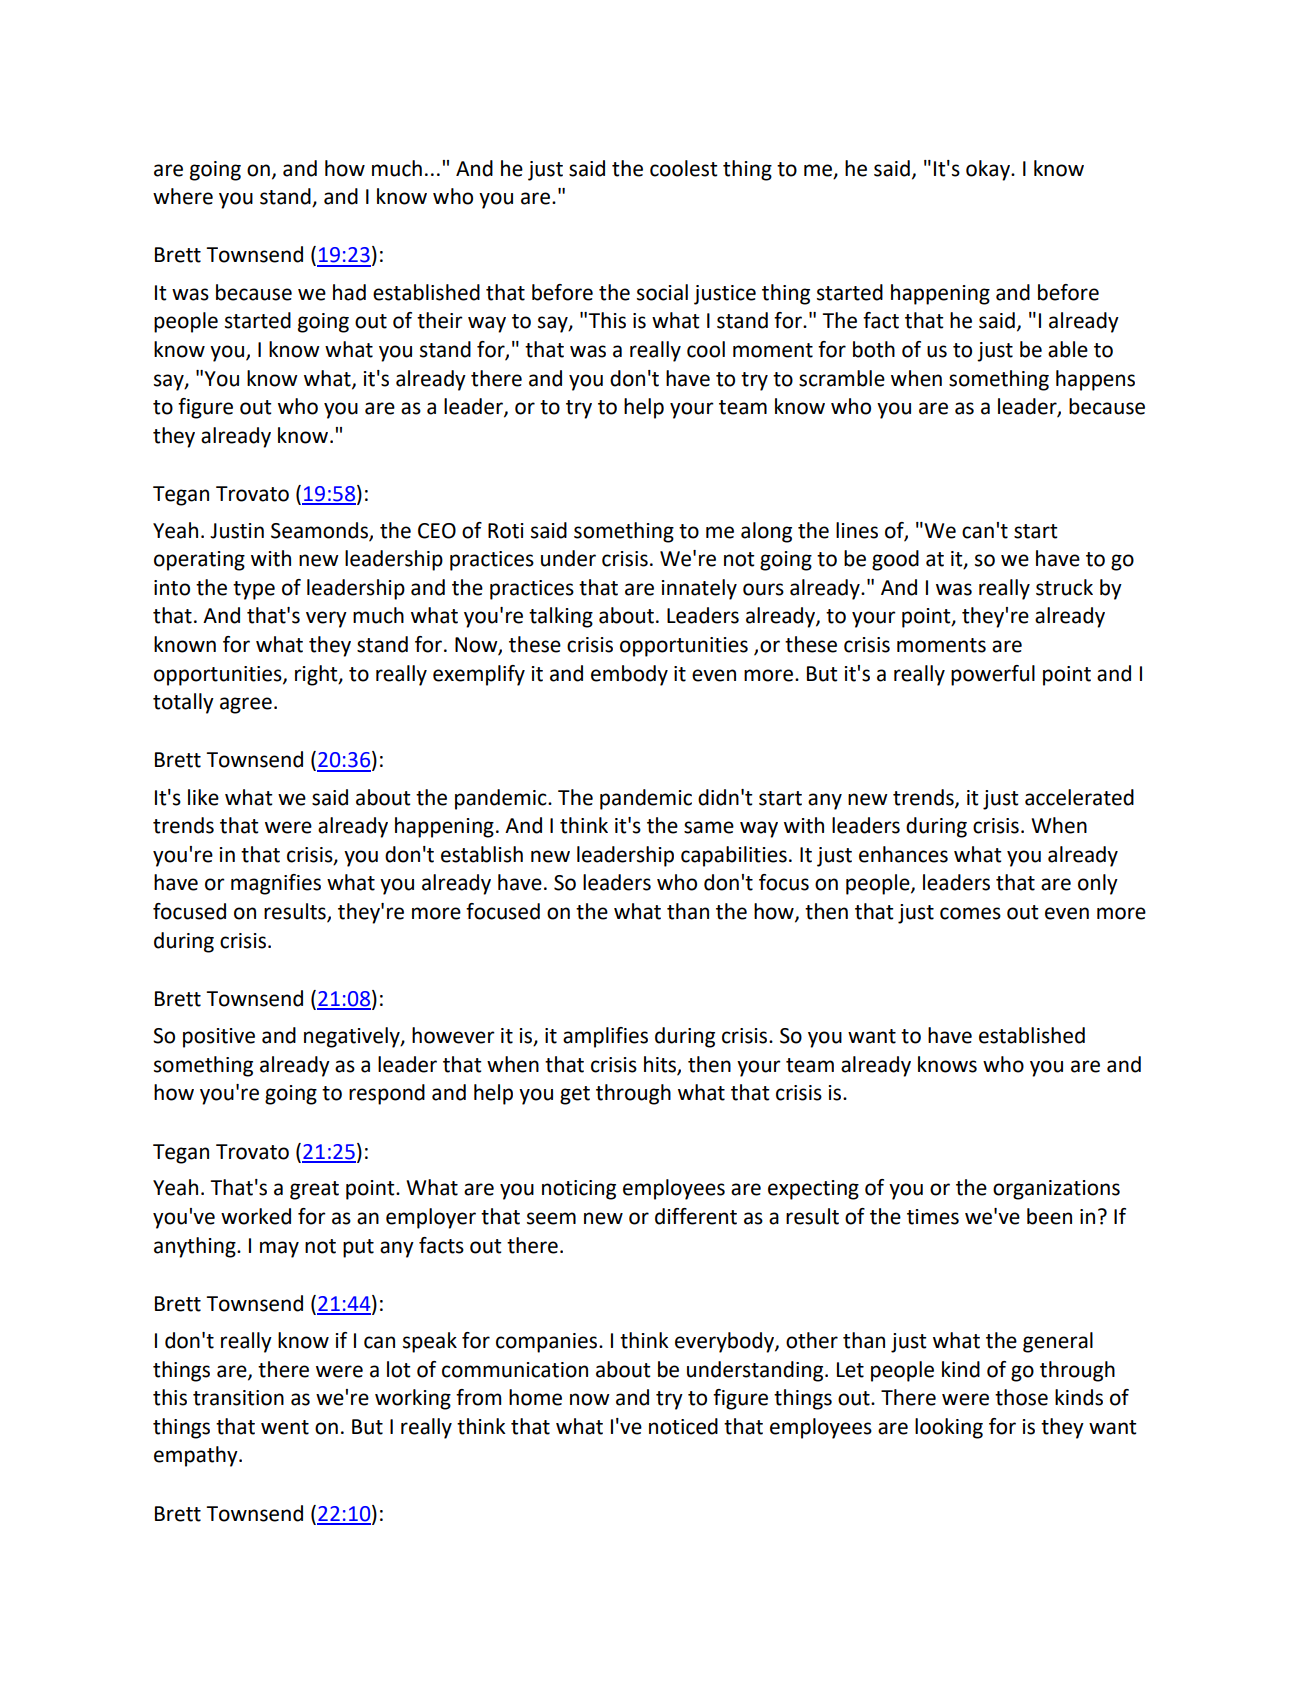  I want to click on comes, so click(970, 913).
